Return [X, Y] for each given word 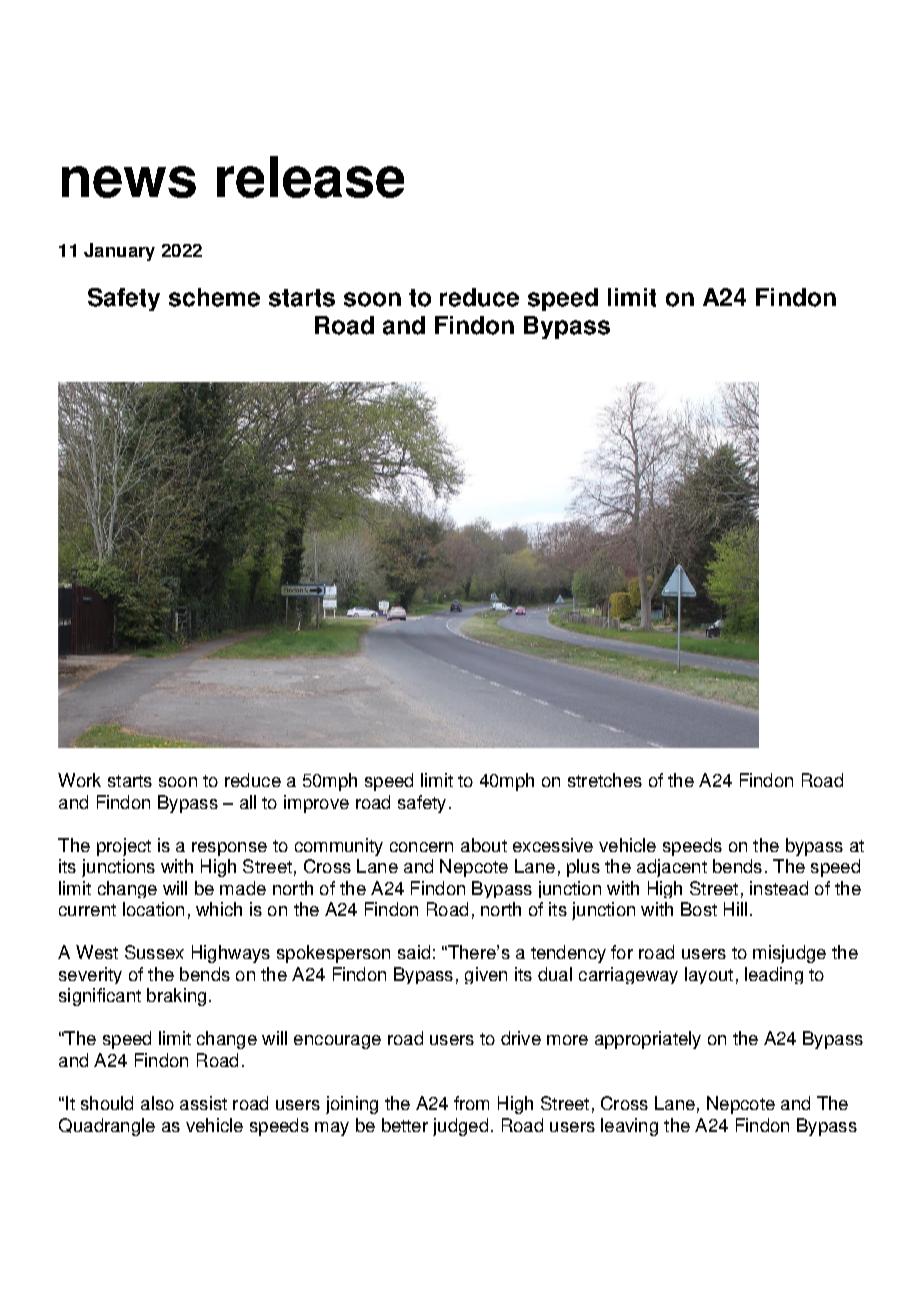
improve [316, 804]
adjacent [672, 868]
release [310, 177]
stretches [605, 780]
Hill [735, 909]
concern [421, 847]
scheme [214, 297]
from [471, 1103]
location [153, 909]
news [129, 182]
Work [79, 780]
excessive [553, 845]
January [119, 252]
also [157, 1103]
